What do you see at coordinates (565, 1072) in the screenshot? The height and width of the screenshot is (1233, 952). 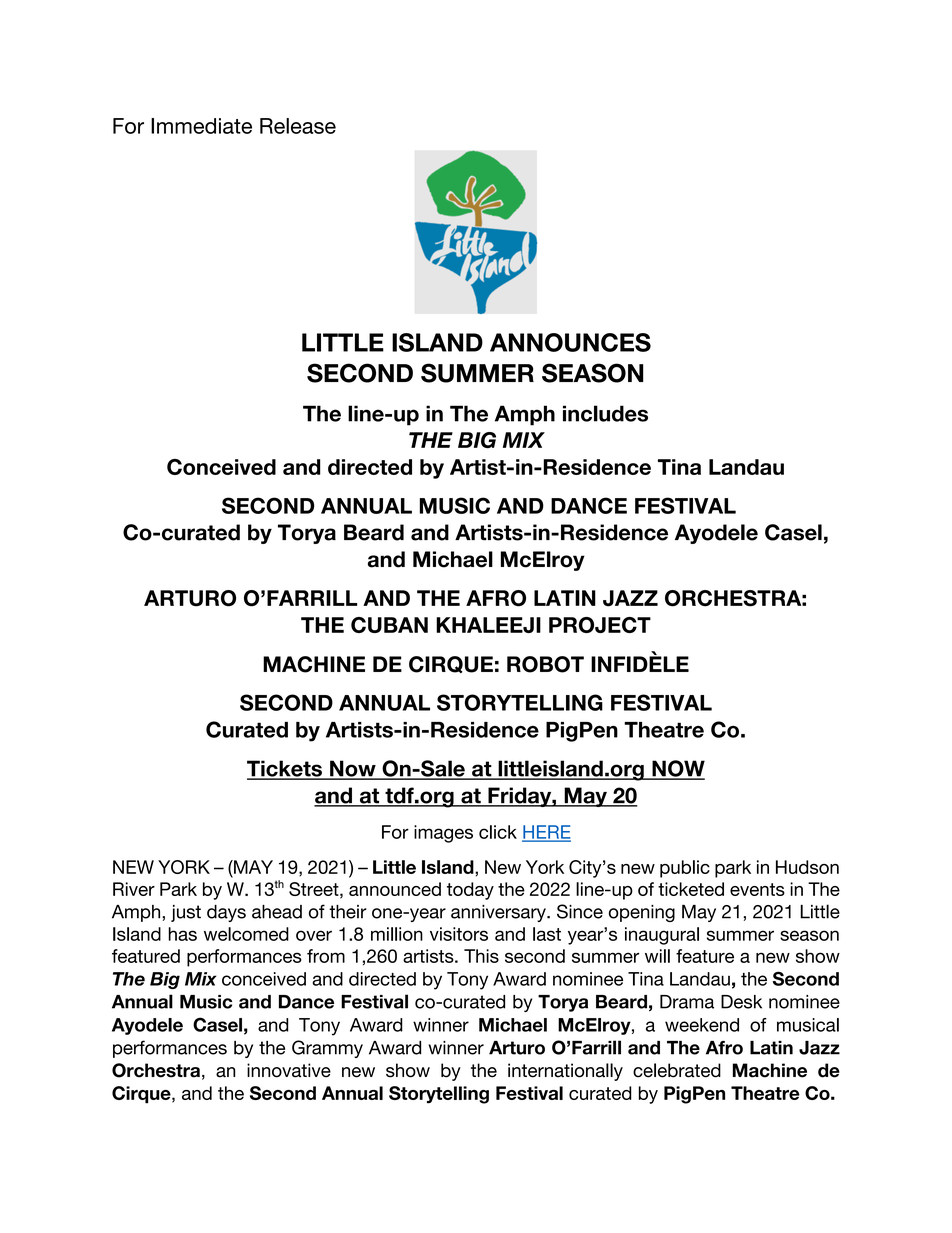 I see `internationally` at bounding box center [565, 1072].
